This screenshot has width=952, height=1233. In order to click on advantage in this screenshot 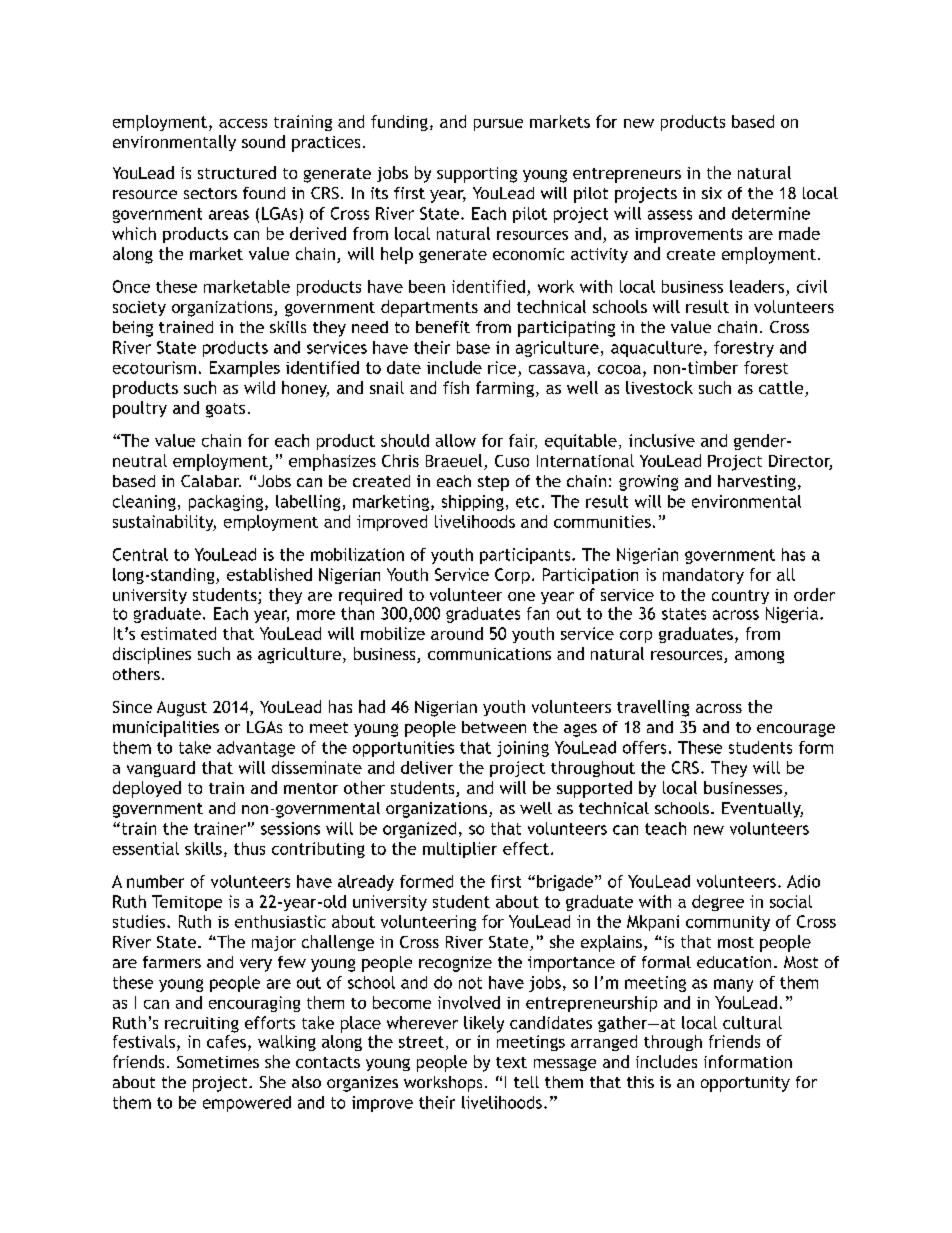, I will do `click(256, 749)`.
